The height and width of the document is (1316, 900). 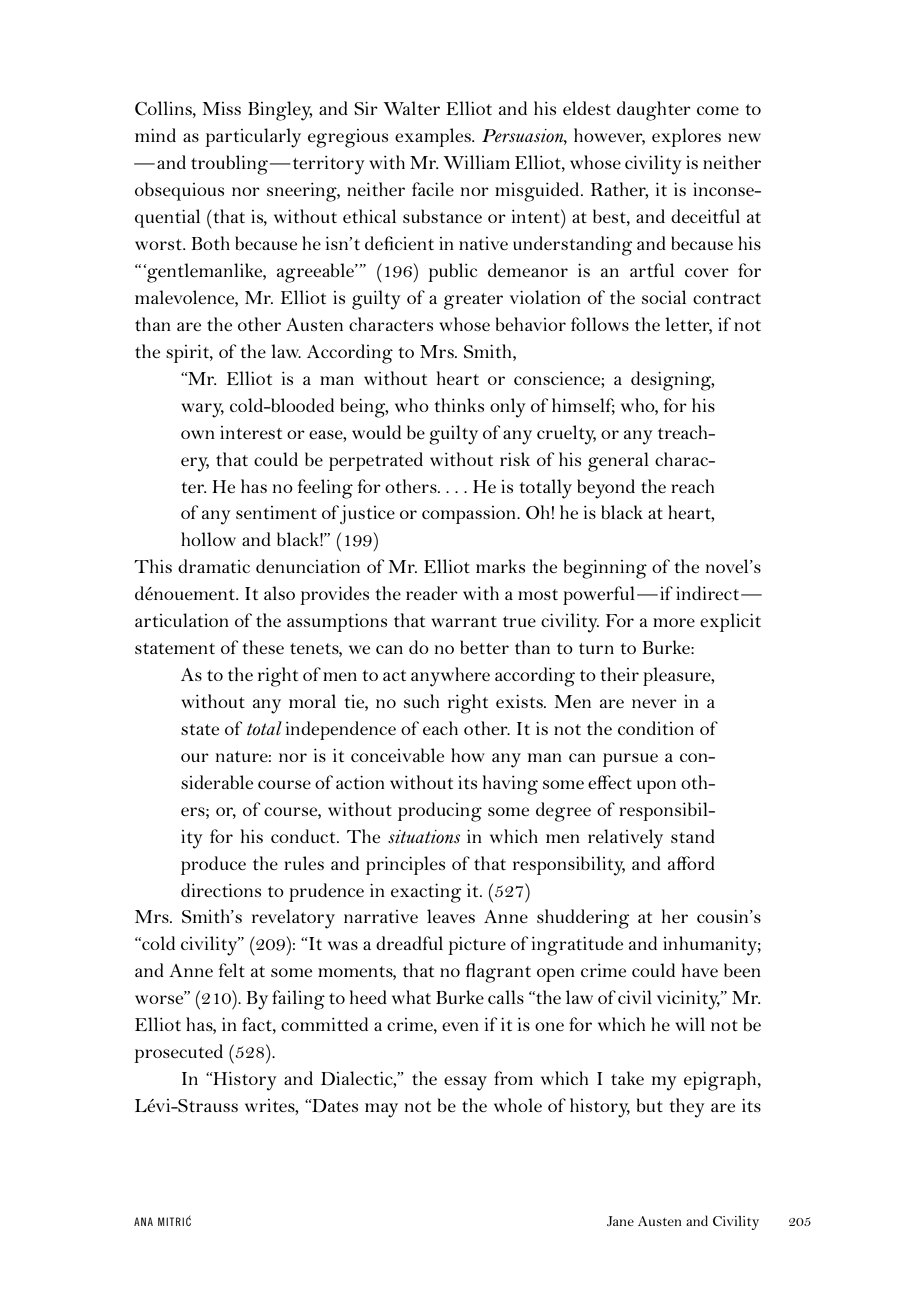 I want to click on Miss, so click(x=222, y=108).
